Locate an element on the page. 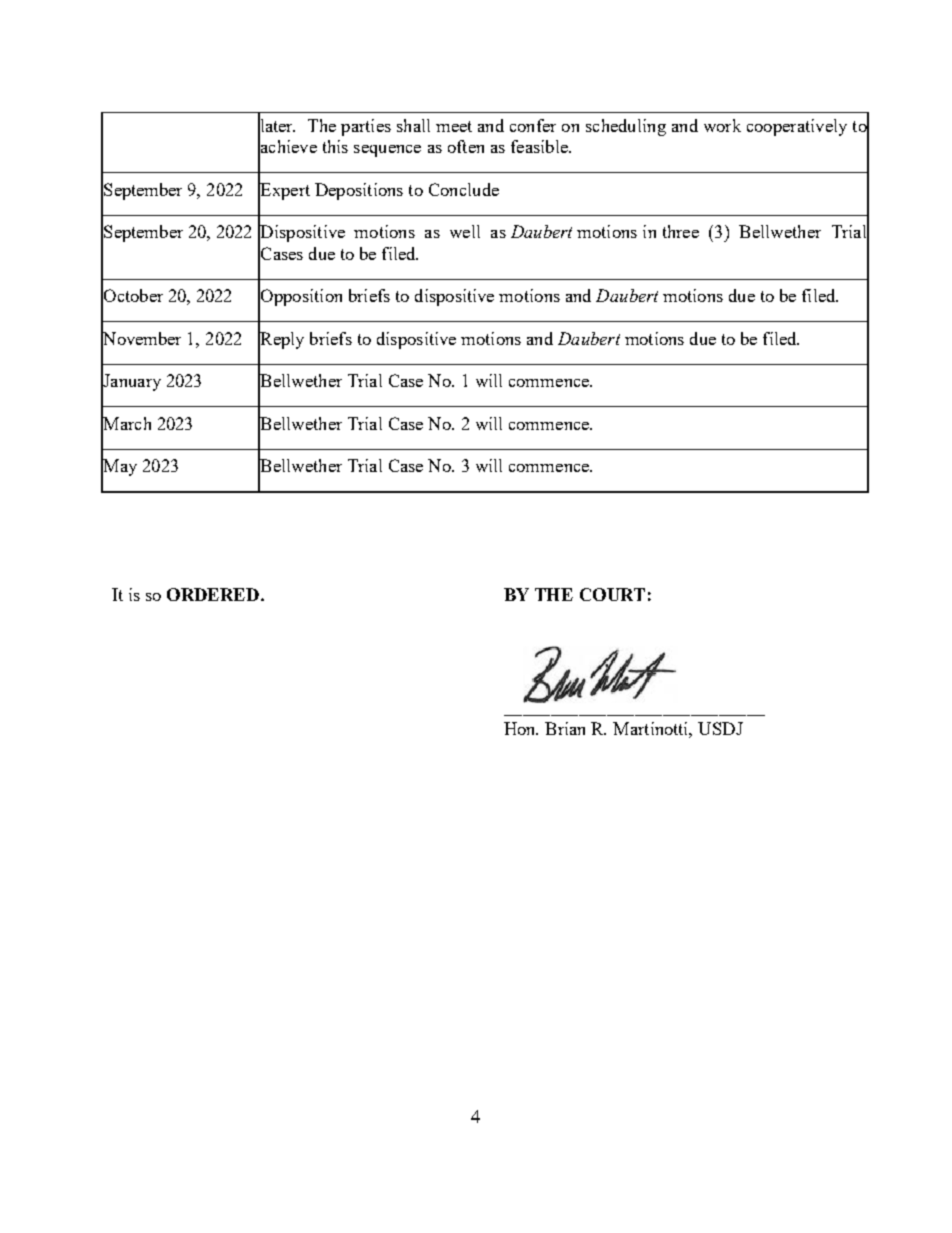 Image resolution: width=952 pixels, height=1233 pixels. Brian is located at coordinates (565, 728).
